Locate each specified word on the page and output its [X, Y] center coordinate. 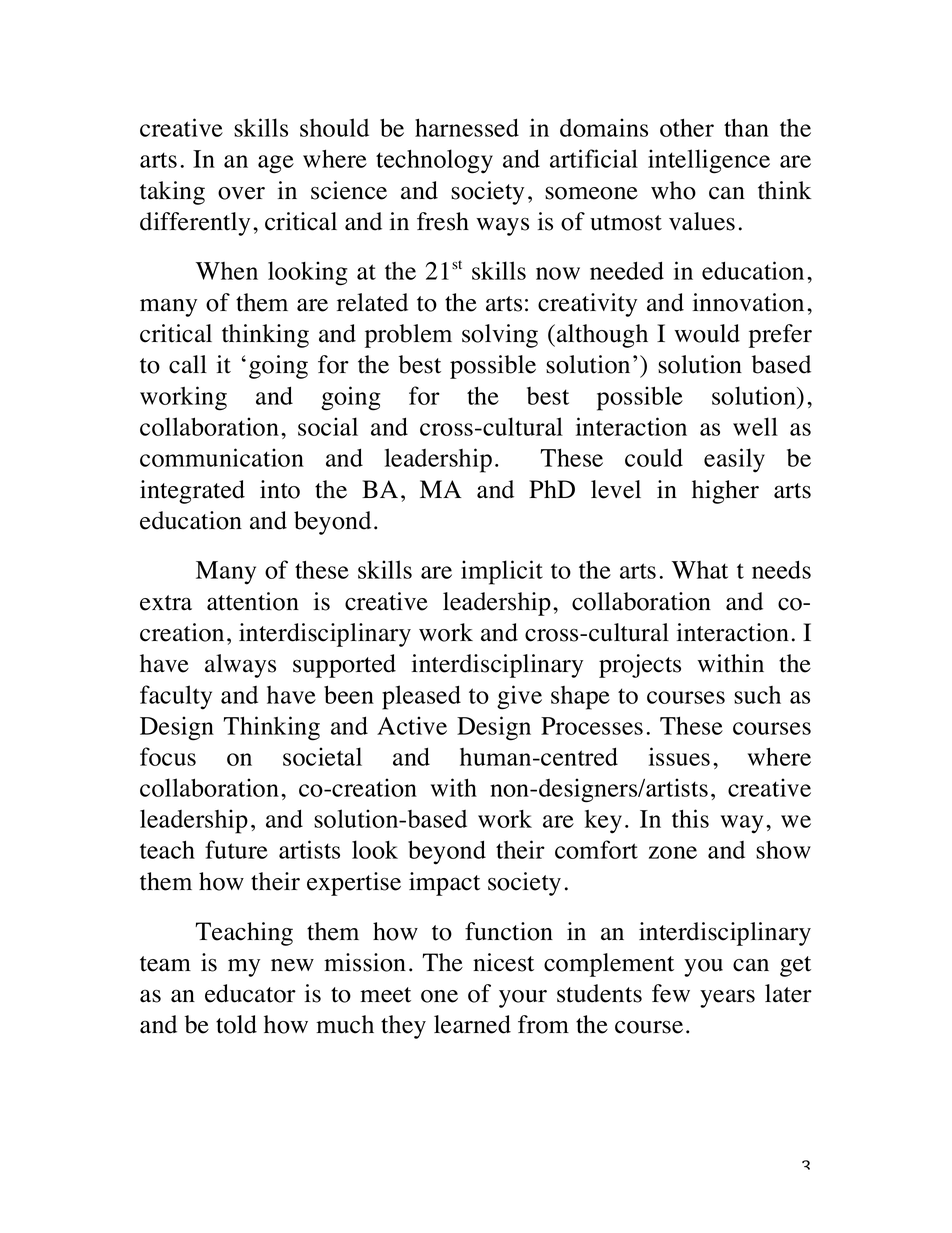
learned [472, 1024]
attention [253, 601]
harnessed [467, 127]
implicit [502, 572]
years [727, 998]
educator [250, 993]
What [700, 570]
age [276, 164]
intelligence [709, 161]
